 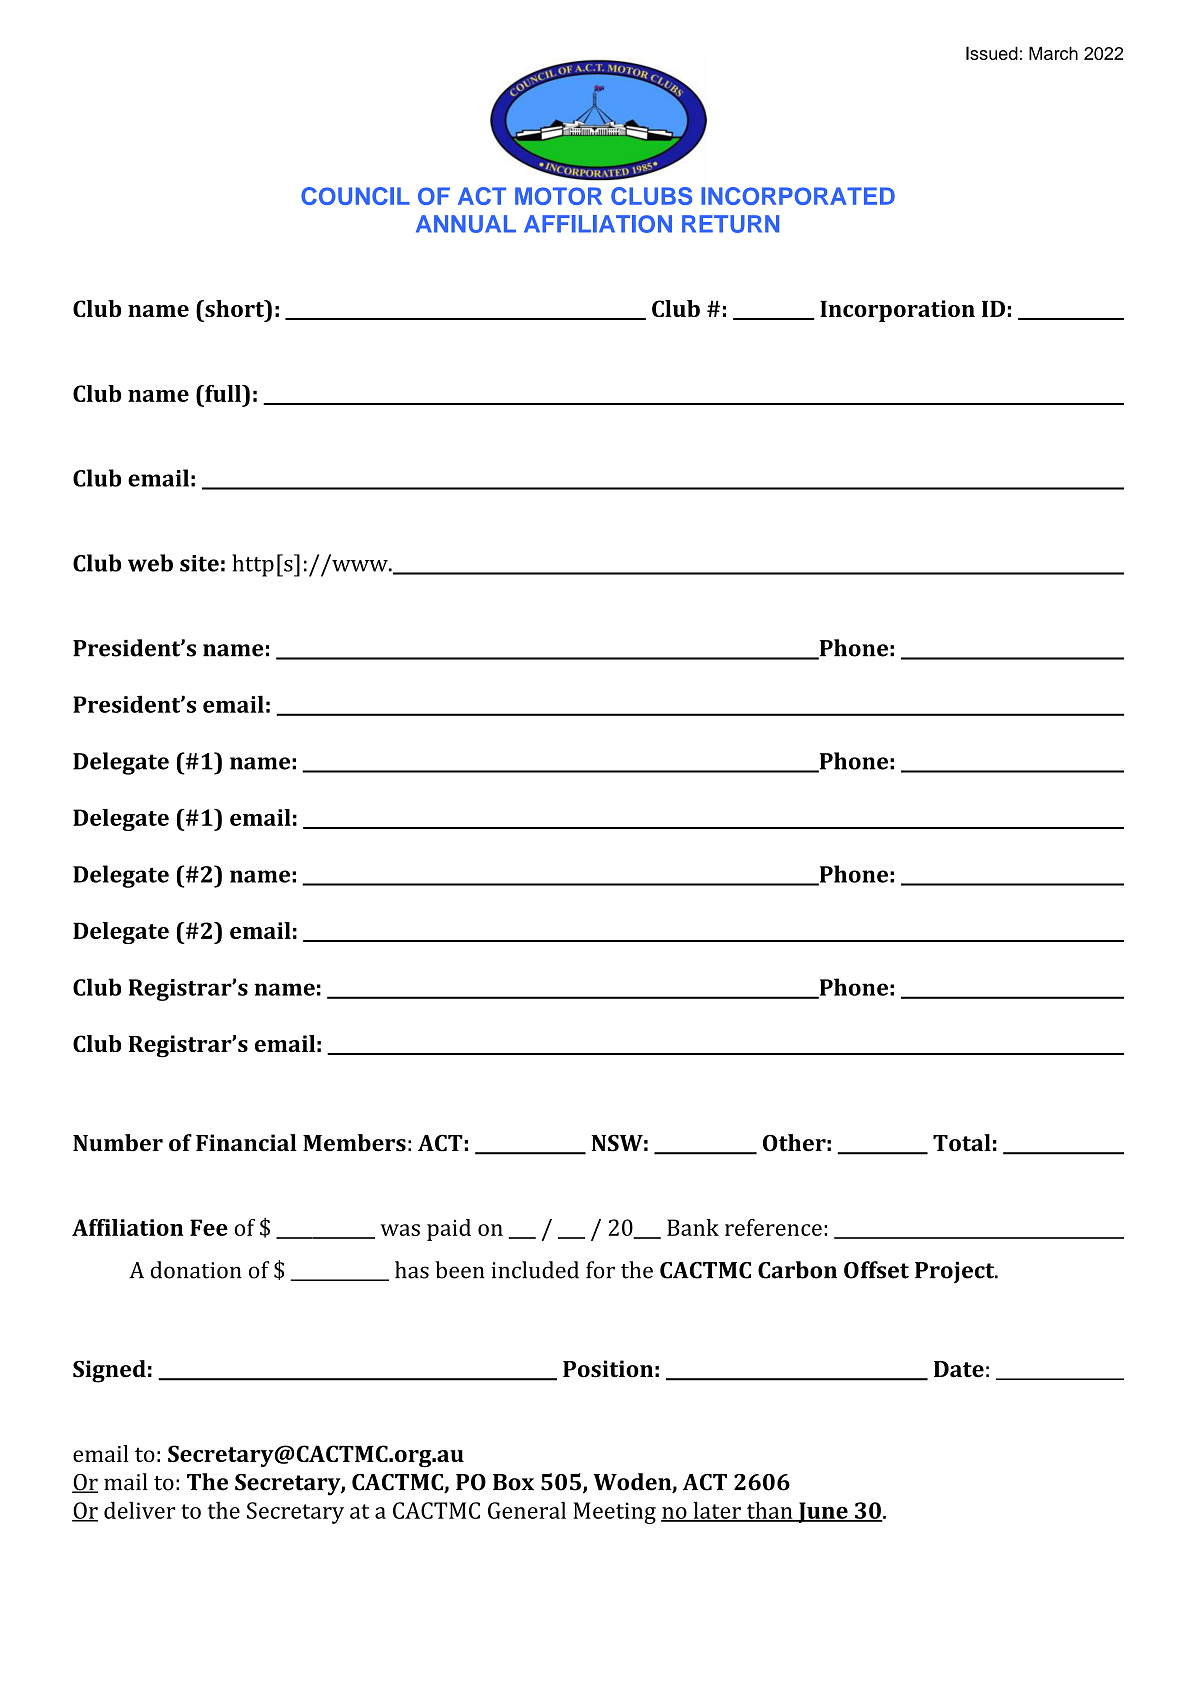 What do you see at coordinates (992, 53) in the screenshot?
I see `Issued` at bounding box center [992, 53].
